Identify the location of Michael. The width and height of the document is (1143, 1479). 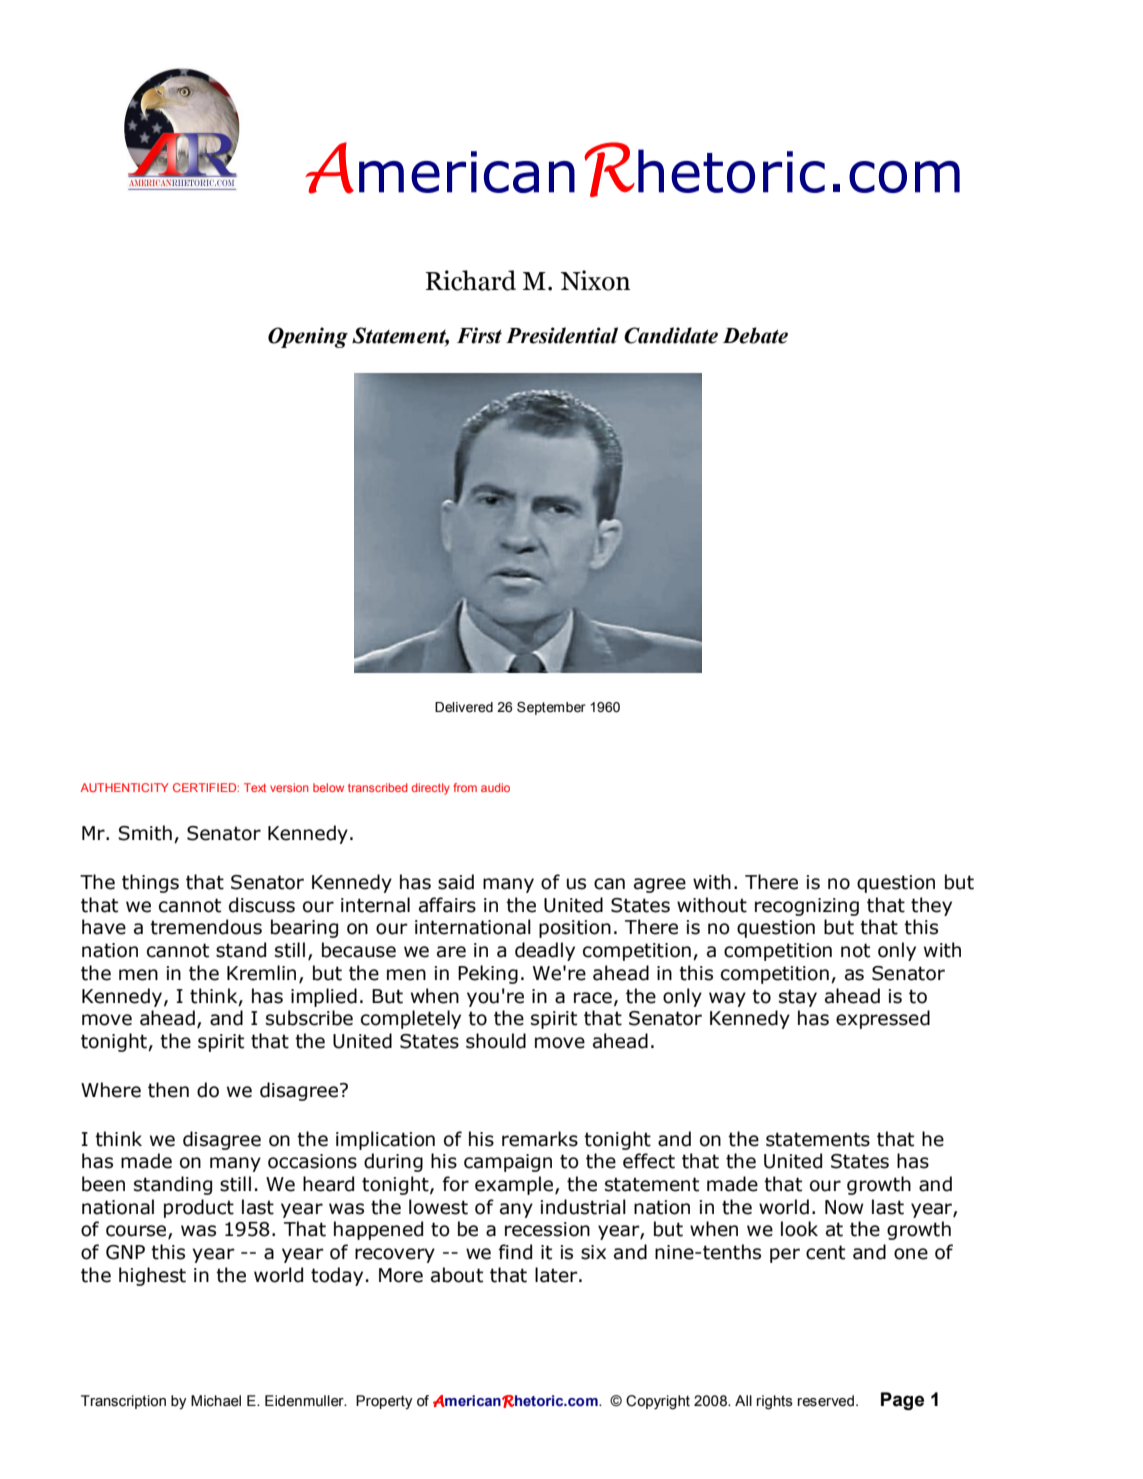
(216, 1401).
